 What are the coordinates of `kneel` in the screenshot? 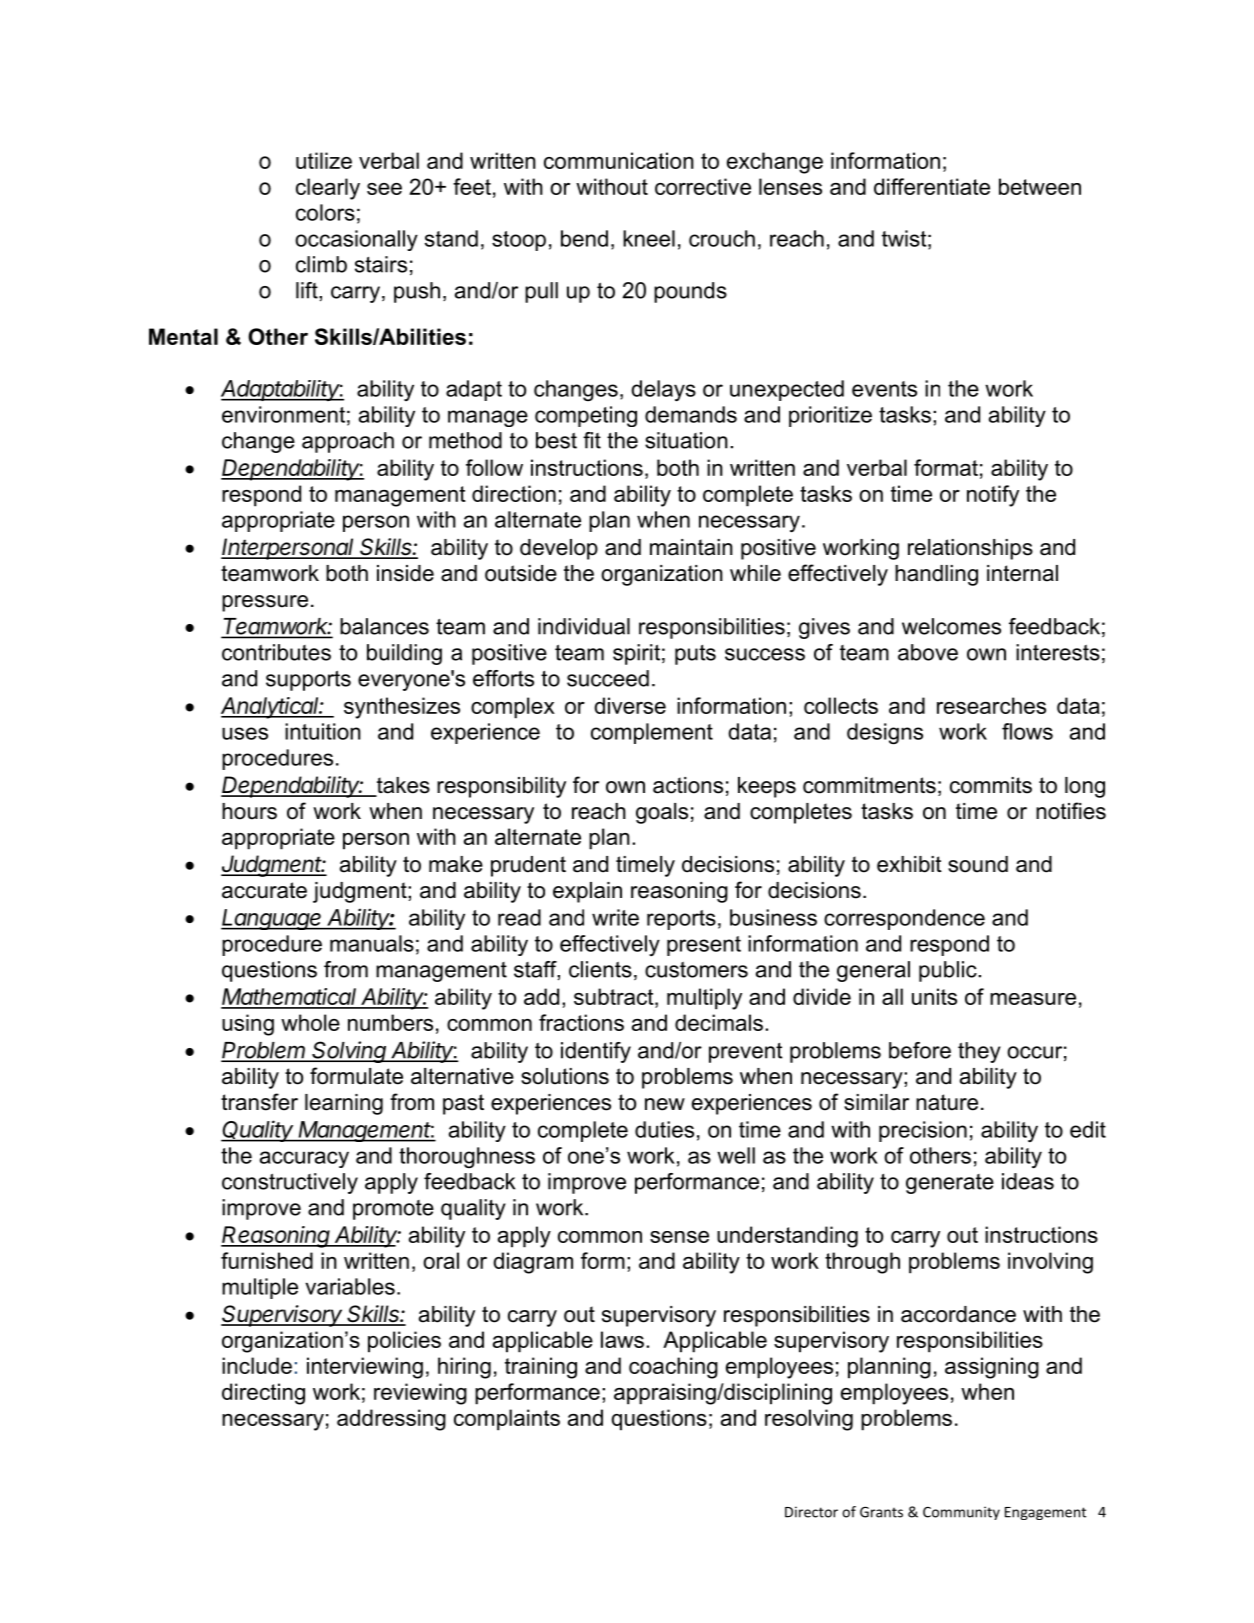 It's located at (649, 238).
